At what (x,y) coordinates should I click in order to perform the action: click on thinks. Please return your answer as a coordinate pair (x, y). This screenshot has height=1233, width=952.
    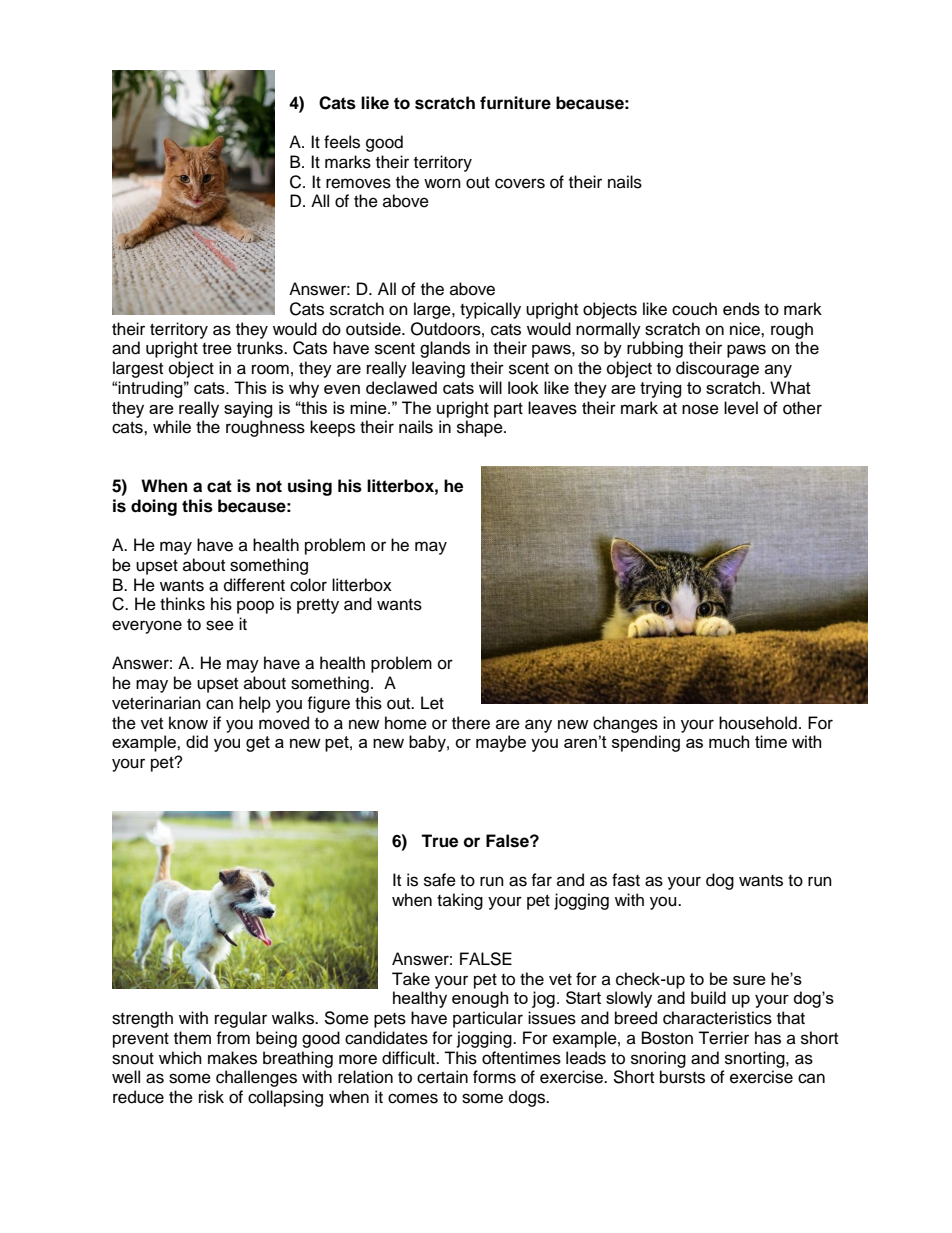
    Looking at the image, I should click on (182, 604).
